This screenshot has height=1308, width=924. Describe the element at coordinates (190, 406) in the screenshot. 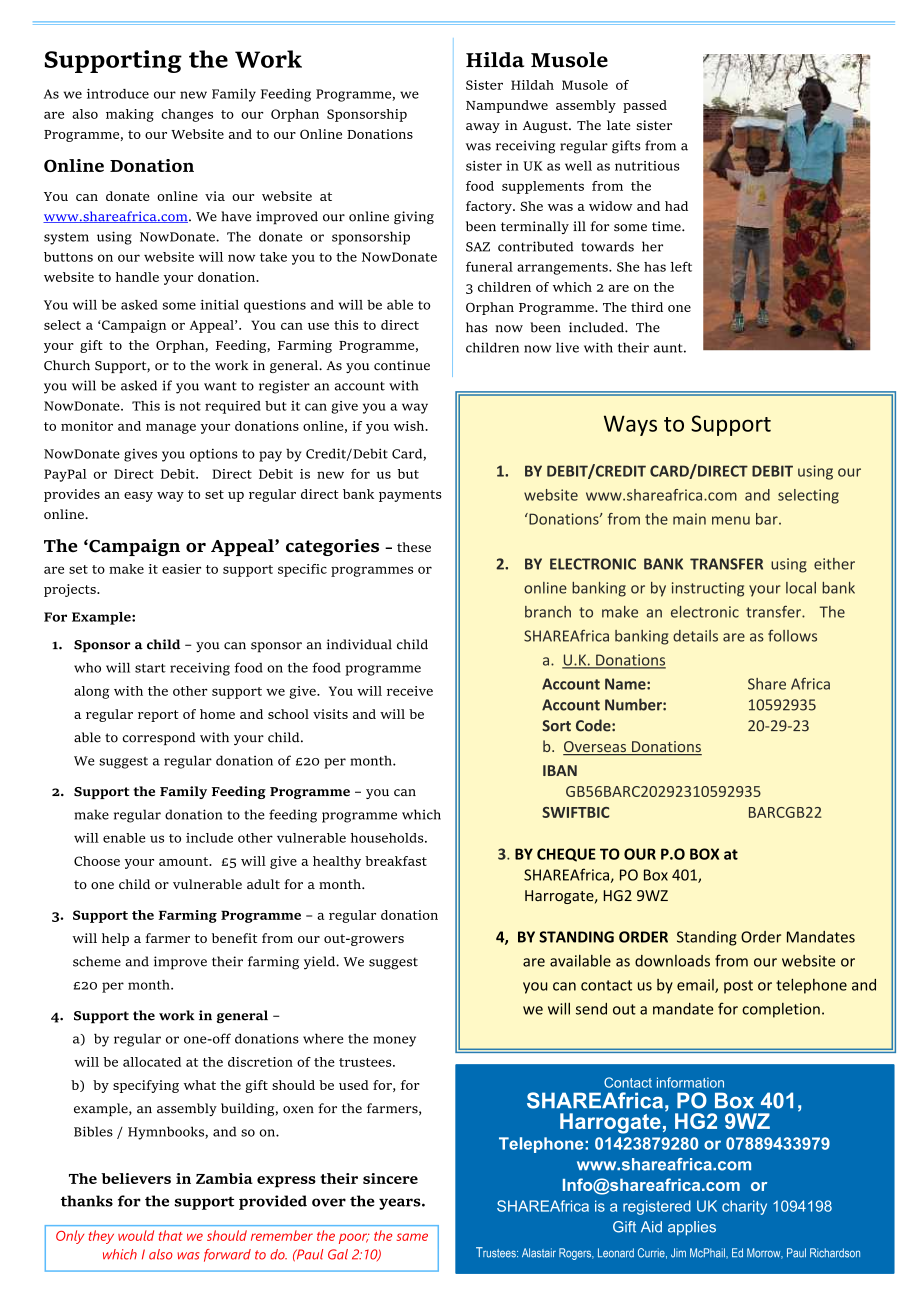

I see `not` at that location.
